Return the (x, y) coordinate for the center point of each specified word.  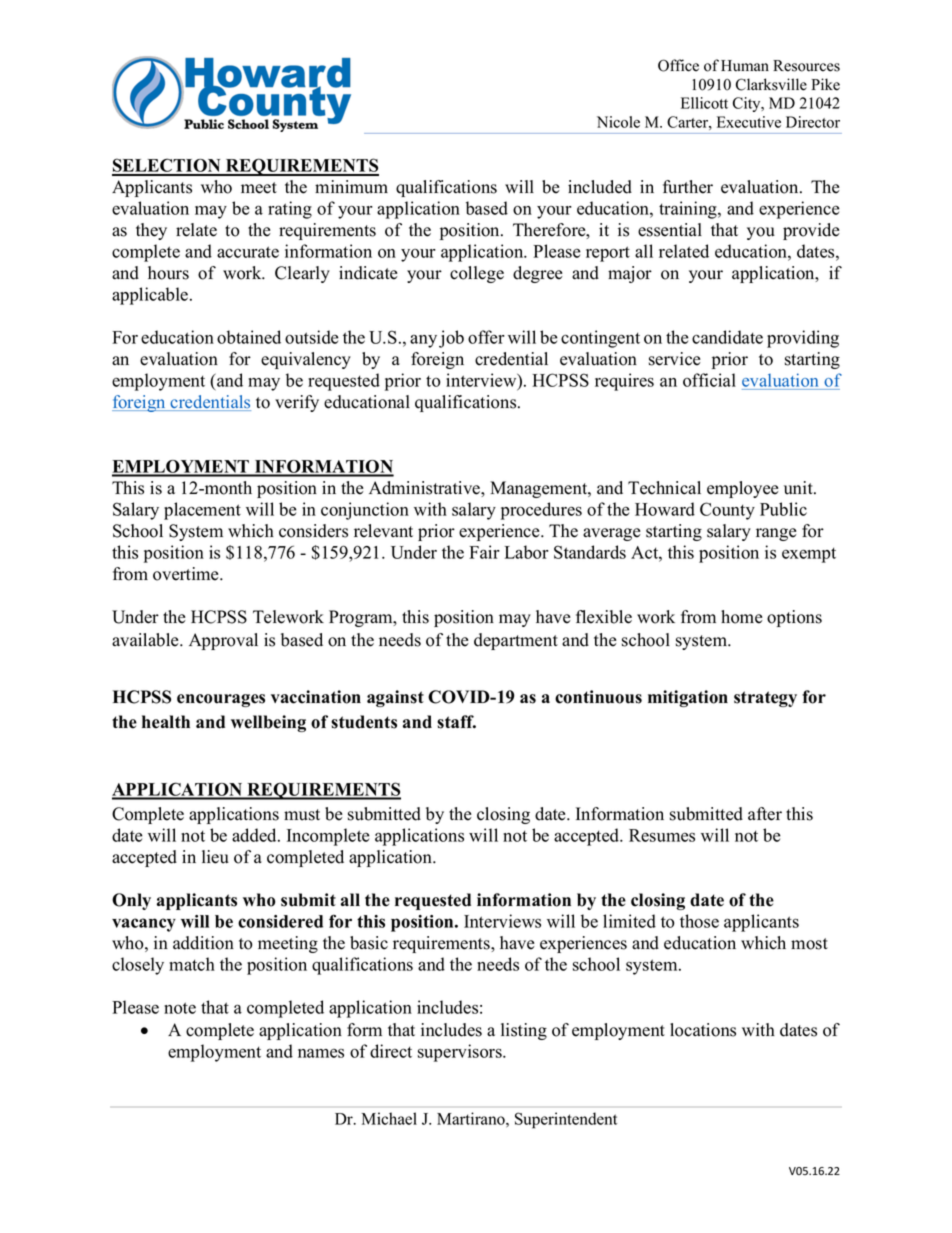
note (180, 1008)
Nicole (618, 122)
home (742, 617)
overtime (187, 574)
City (748, 104)
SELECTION (167, 166)
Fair (484, 552)
